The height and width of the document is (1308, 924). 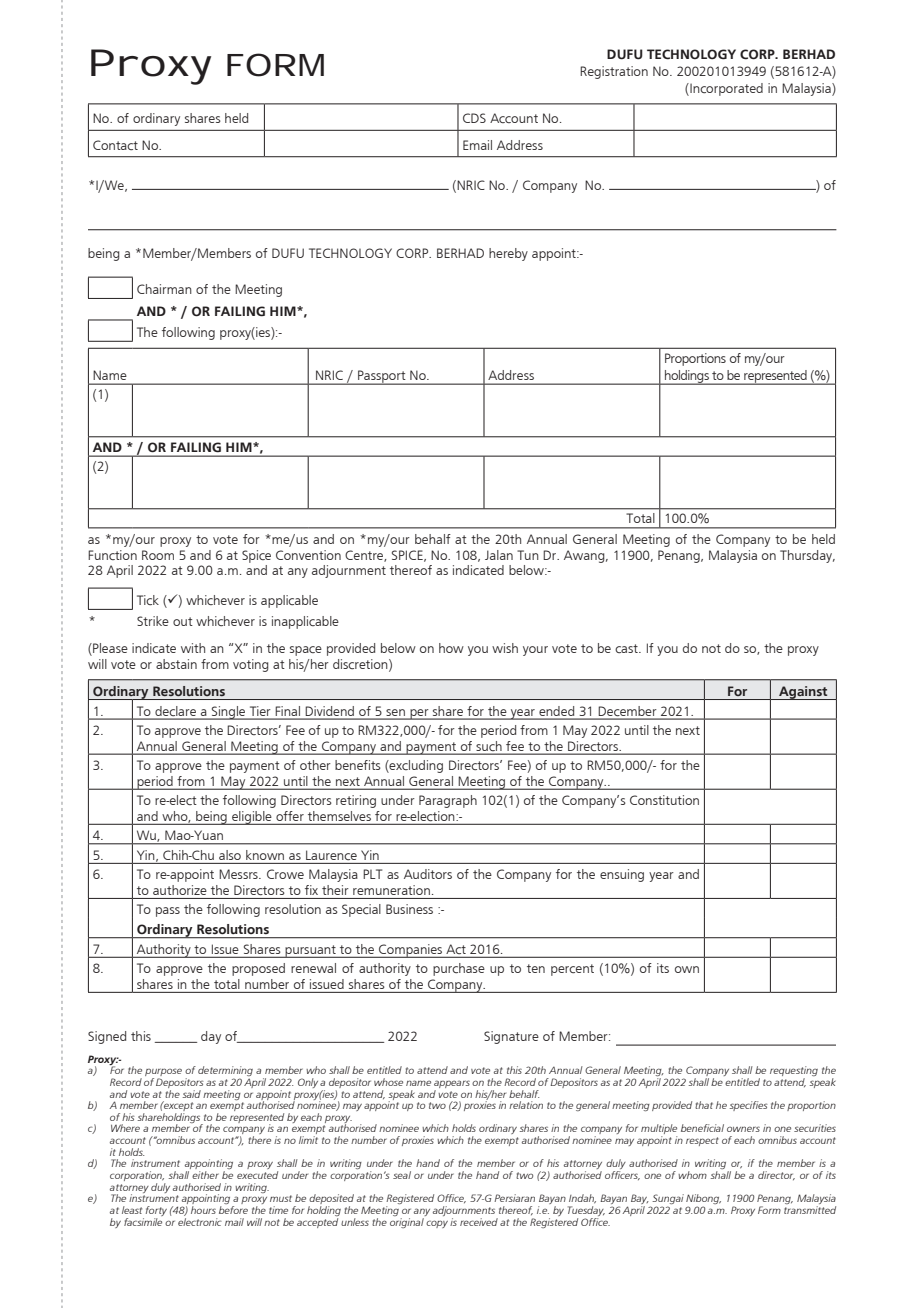 What do you see at coordinates (205, 1175) in the document?
I see `either` at bounding box center [205, 1175].
